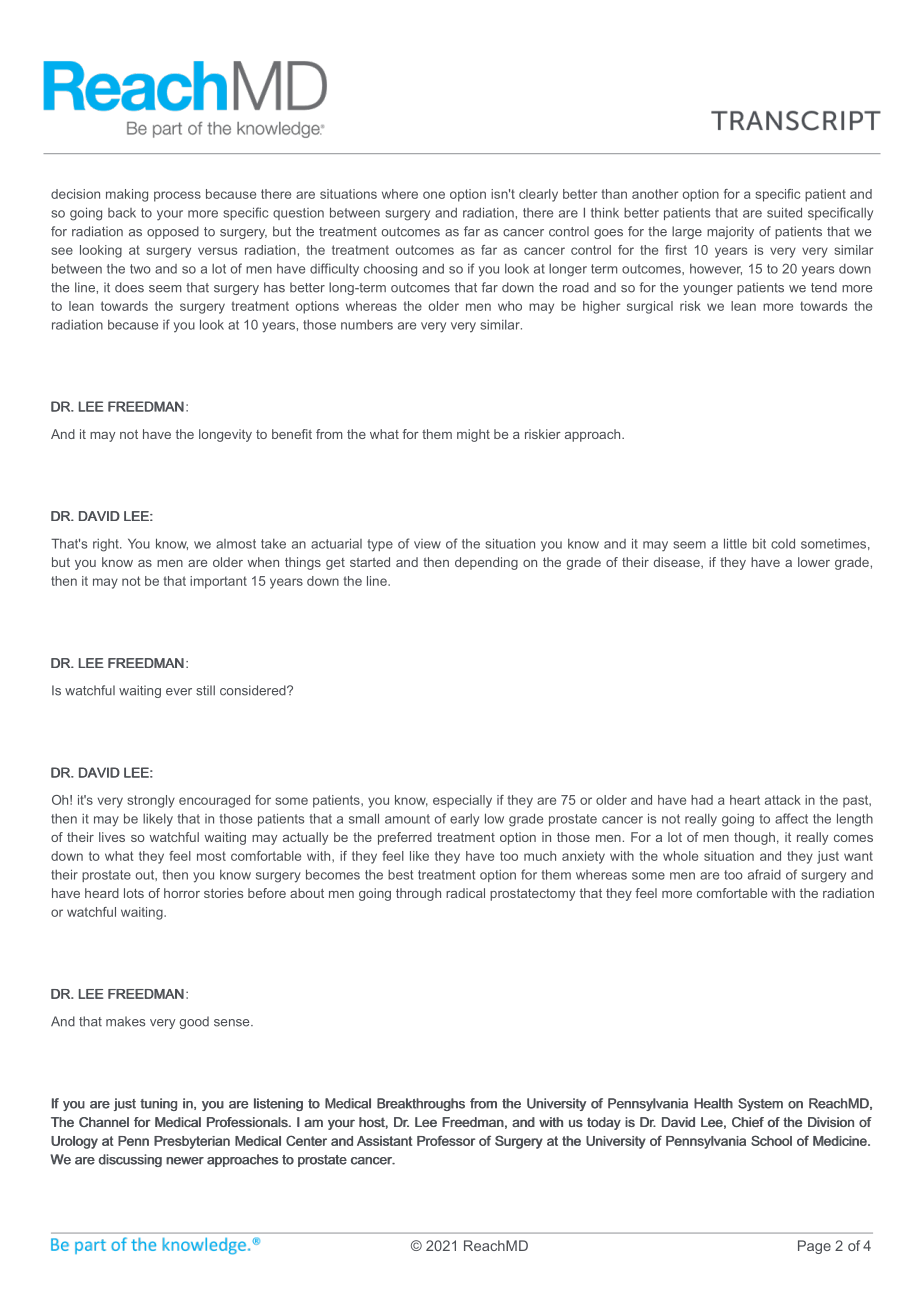  I want to click on attack, so click(783, 800).
